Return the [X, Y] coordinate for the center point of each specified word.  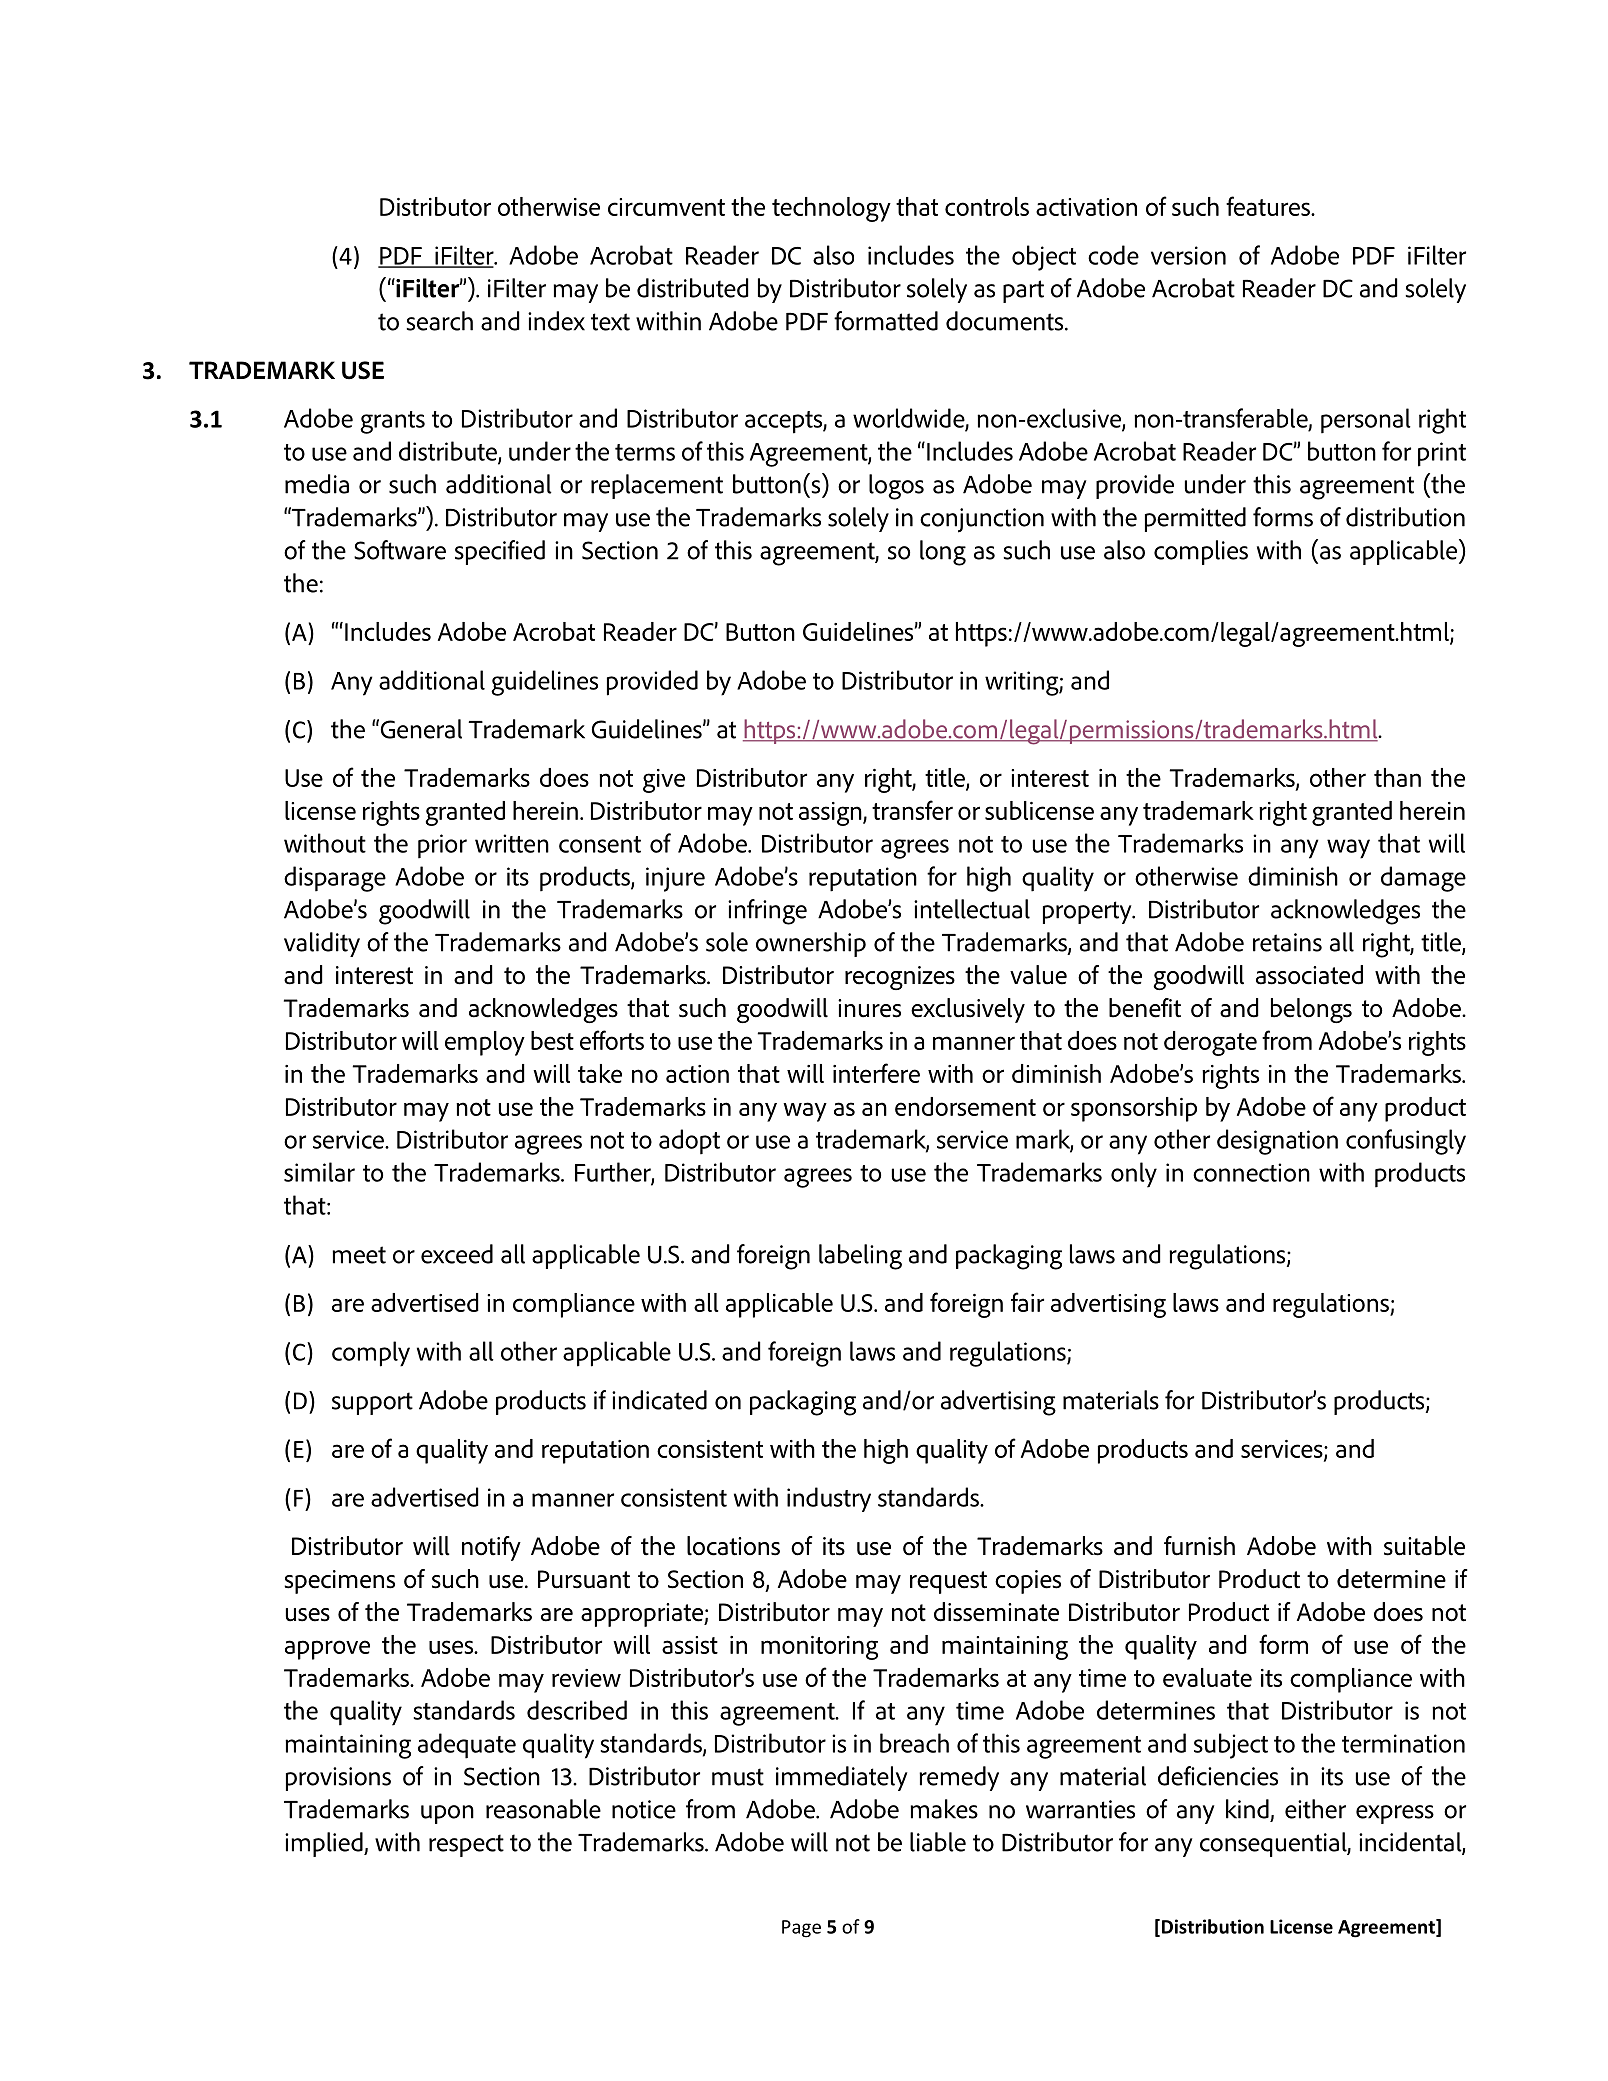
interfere [876, 1073]
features [1269, 206]
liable [938, 1842]
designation [1277, 1142]
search [439, 321]
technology [831, 209]
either [1315, 1809]
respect [466, 1845]
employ [485, 1043]
